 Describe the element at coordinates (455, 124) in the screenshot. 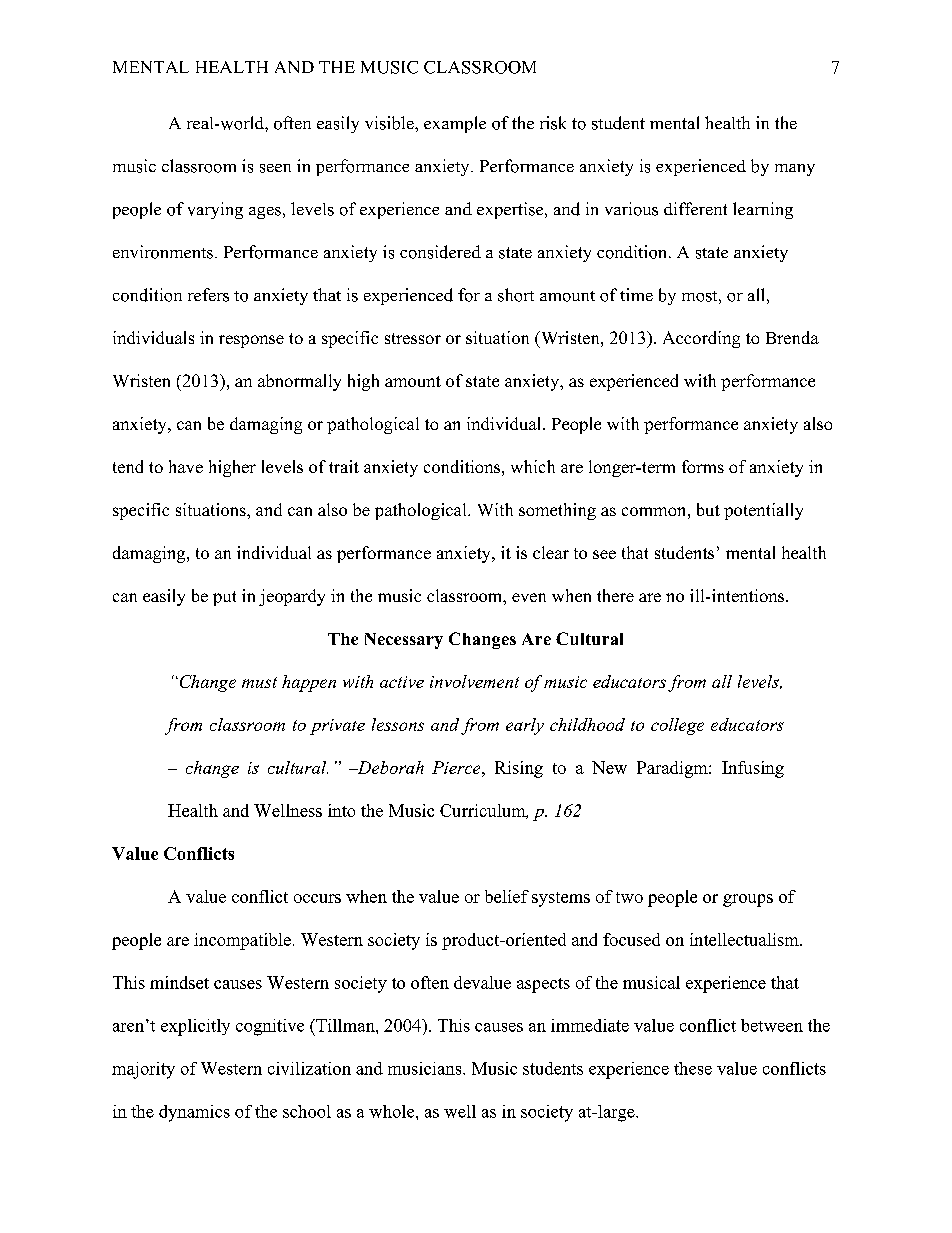

I see `example` at that location.
